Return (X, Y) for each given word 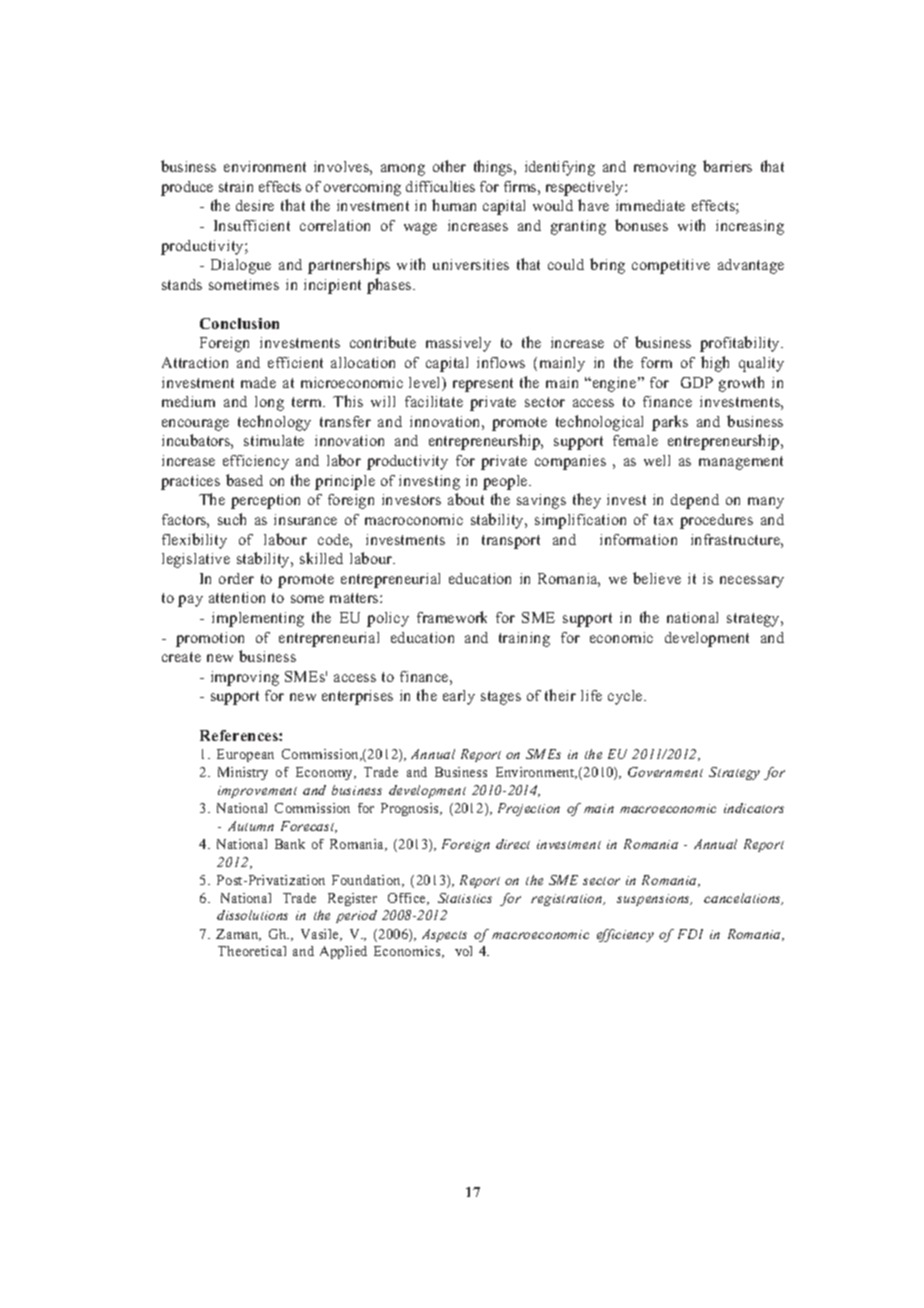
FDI (690, 934)
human (454, 205)
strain (236, 186)
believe (657, 578)
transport (511, 542)
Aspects (444, 935)
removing (665, 168)
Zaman (238, 935)
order (236, 578)
